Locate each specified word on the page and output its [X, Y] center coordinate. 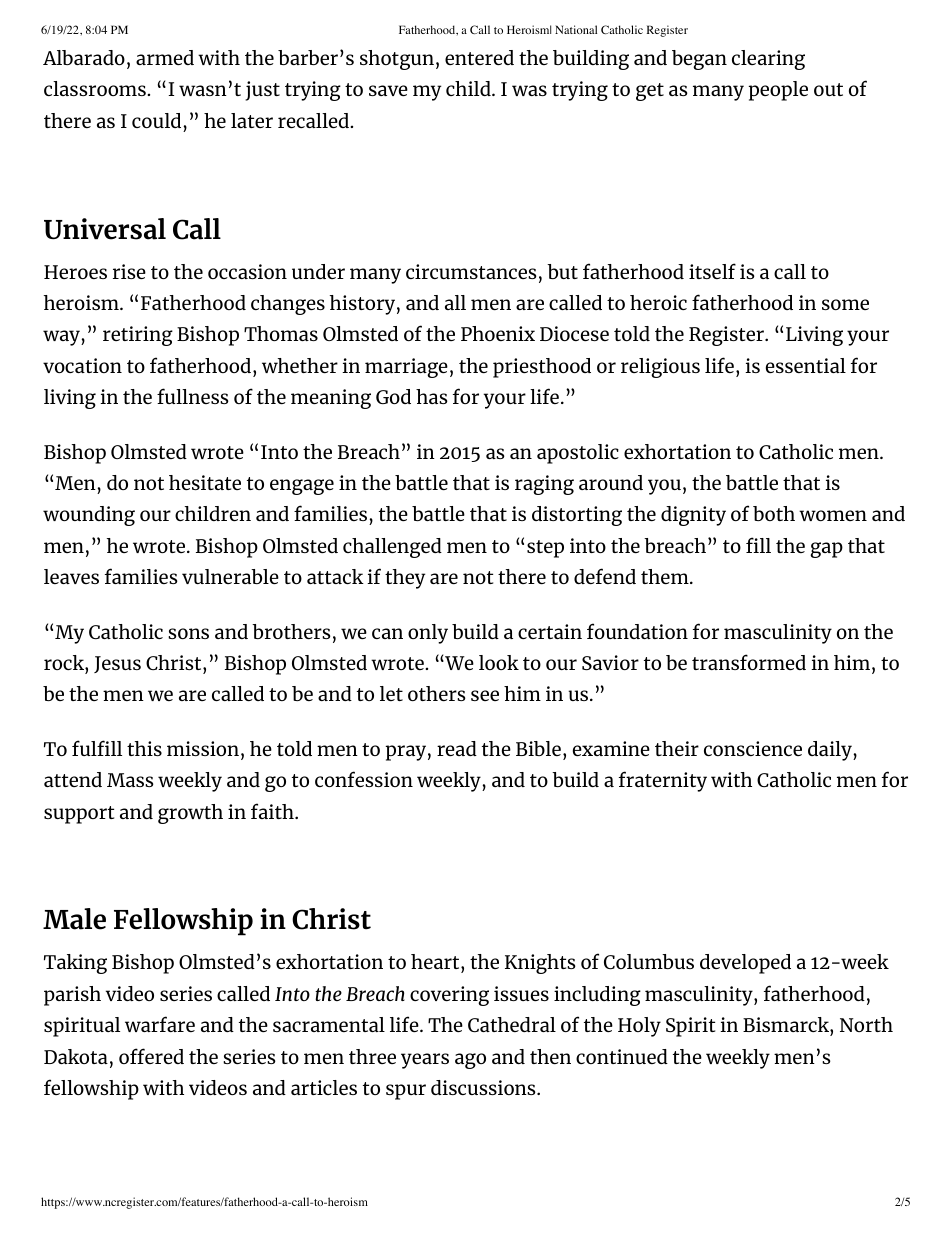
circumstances [471, 271]
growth [190, 814]
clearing [768, 60]
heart [436, 961]
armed [165, 57]
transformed [749, 662]
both [774, 513]
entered [479, 57]
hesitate [205, 482]
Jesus [117, 664]
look [499, 662]
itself [712, 271]
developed [745, 964]
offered [151, 1056]
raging [544, 485]
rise [129, 271]
